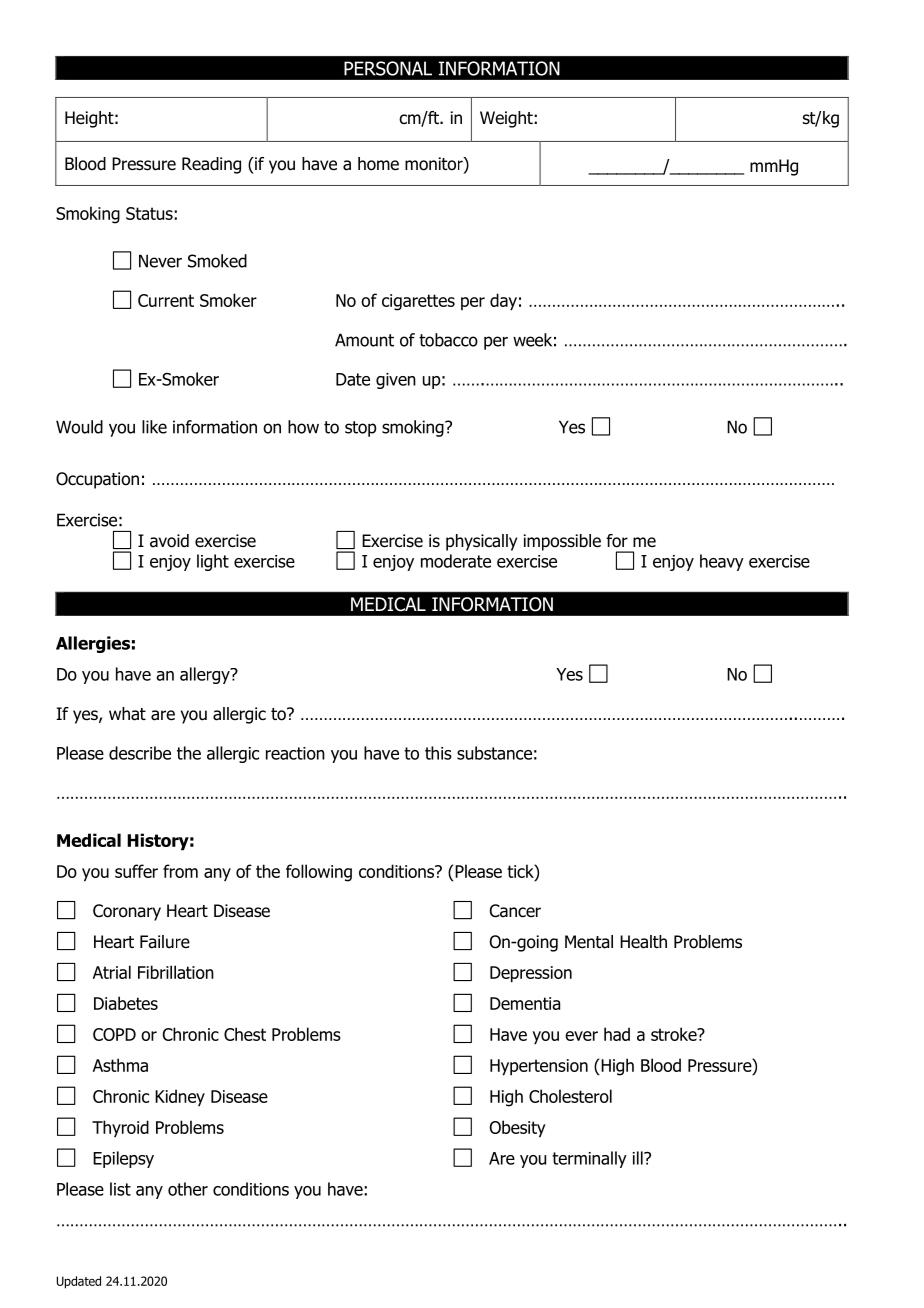 The image size is (924, 1308). I want to click on allergy, so click(206, 675).
